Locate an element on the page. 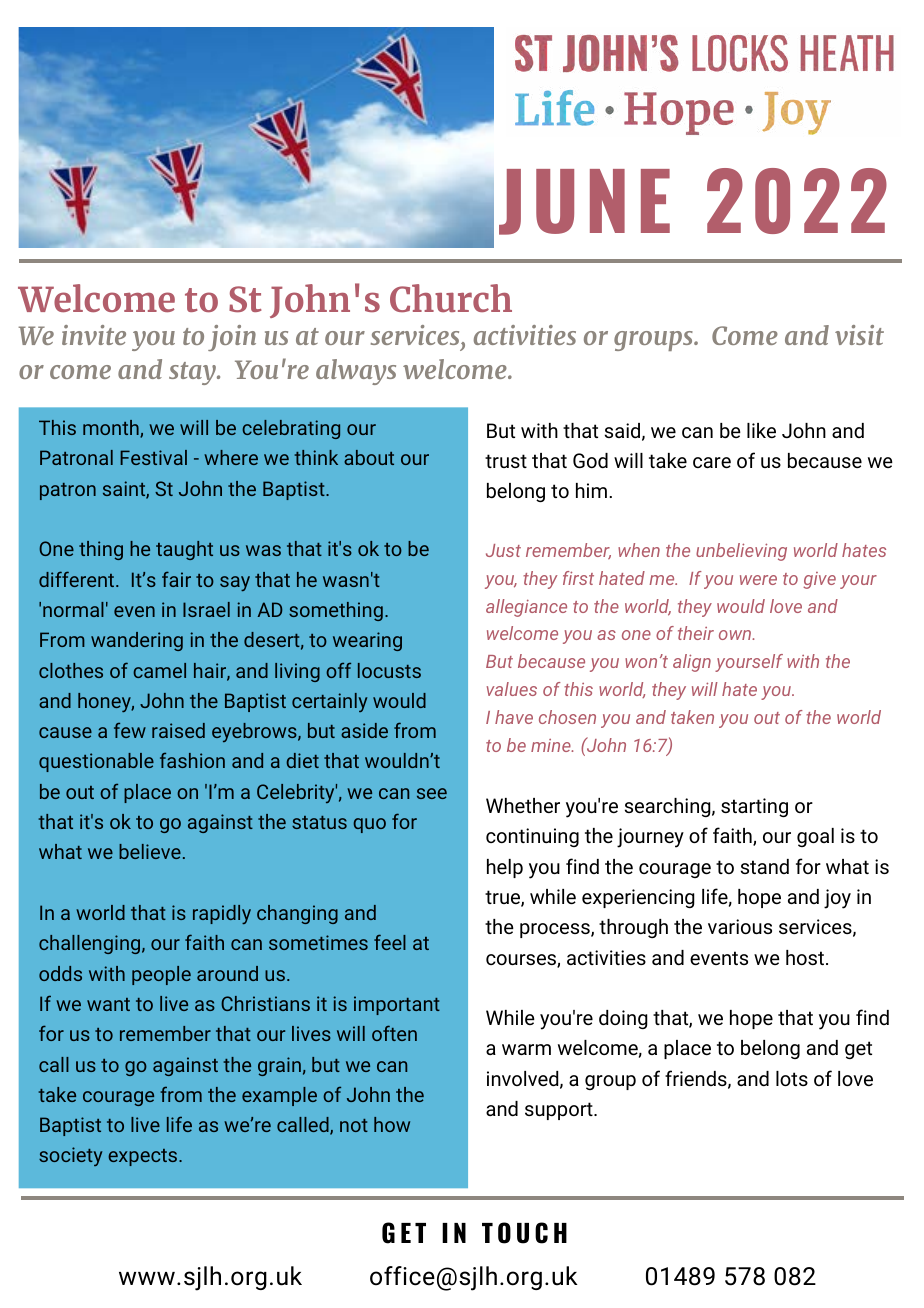 This image has width=924, height=1308. see is located at coordinates (432, 793).
